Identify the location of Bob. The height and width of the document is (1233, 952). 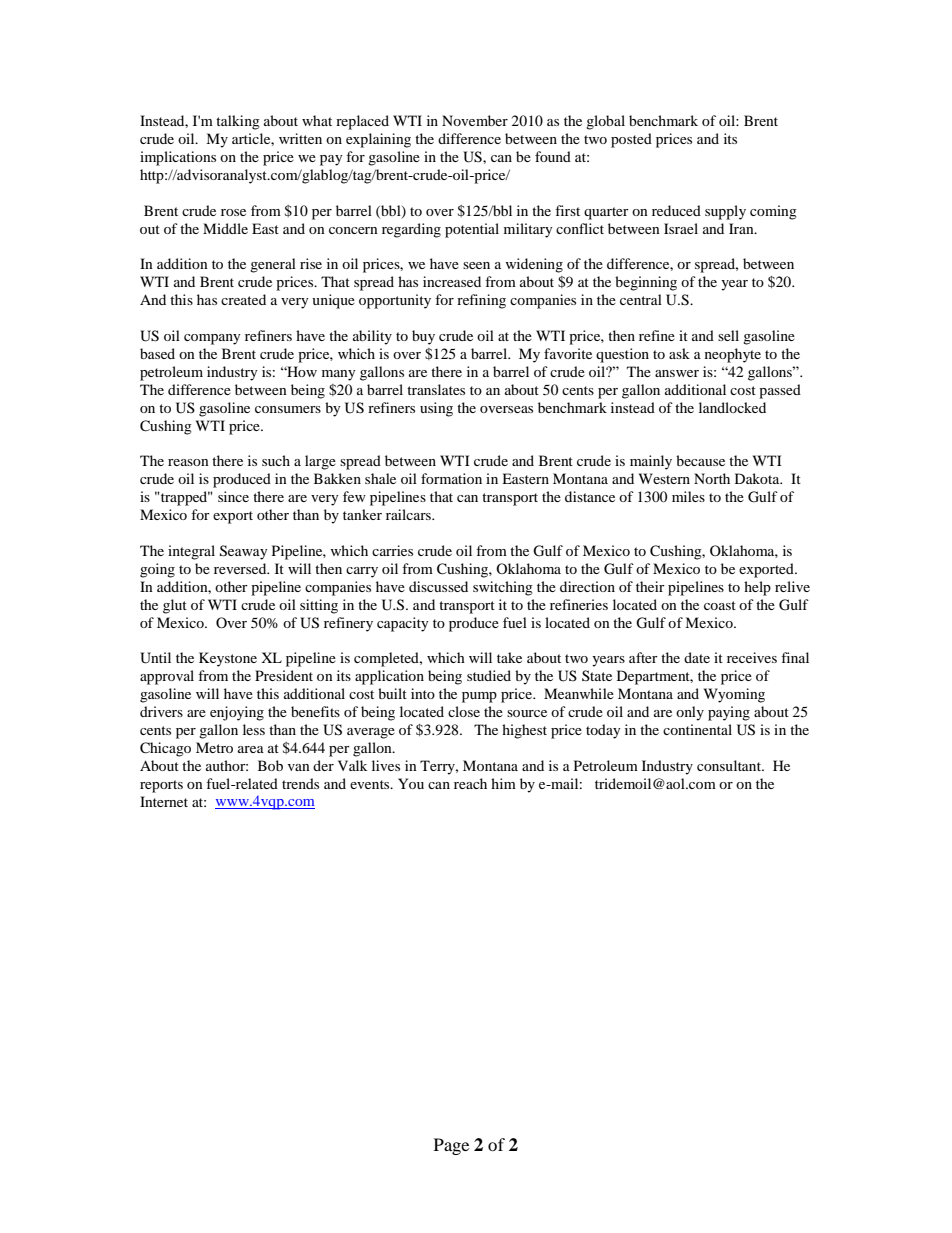
(270, 765).
